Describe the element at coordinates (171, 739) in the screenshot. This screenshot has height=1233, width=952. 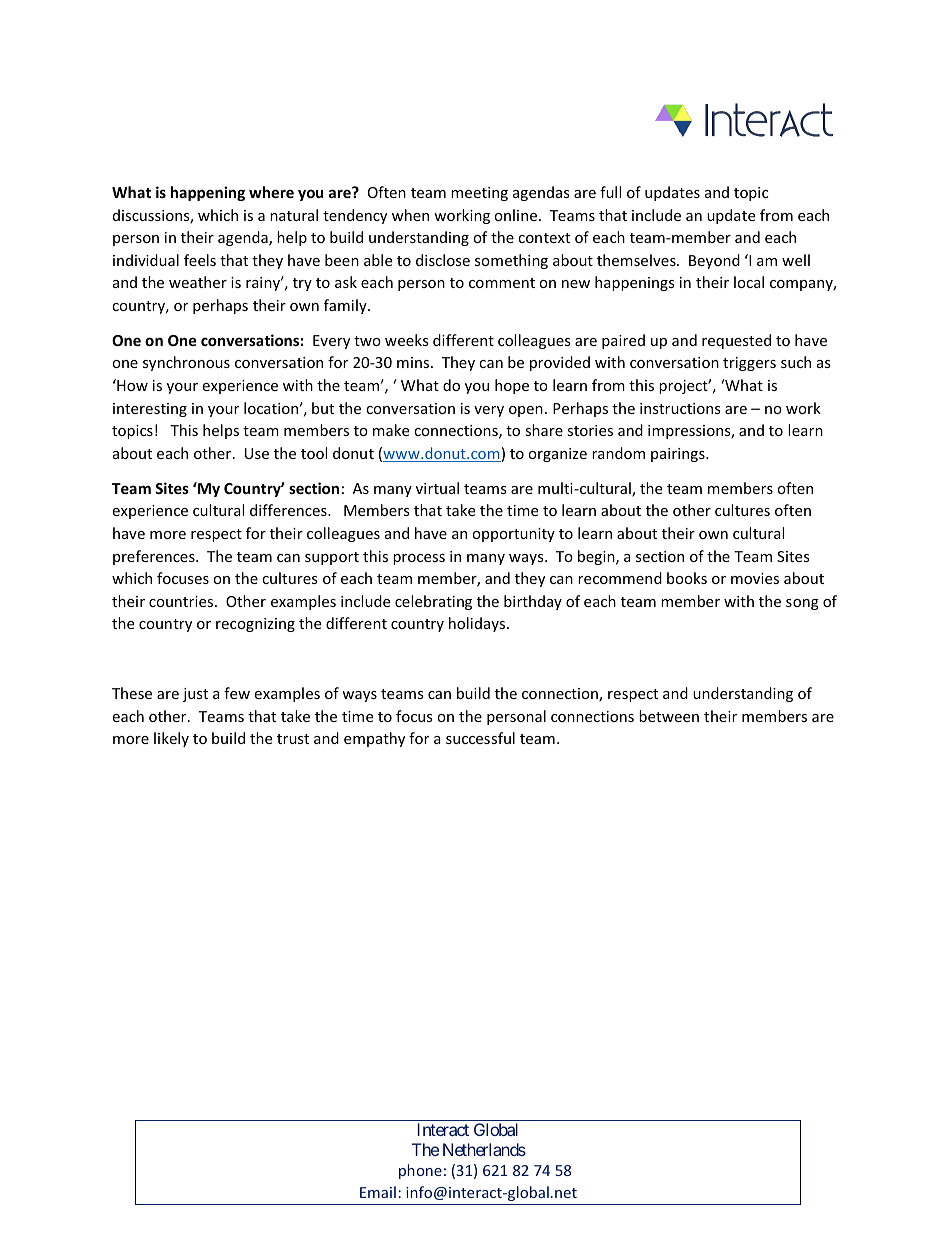
I see `likely` at that location.
